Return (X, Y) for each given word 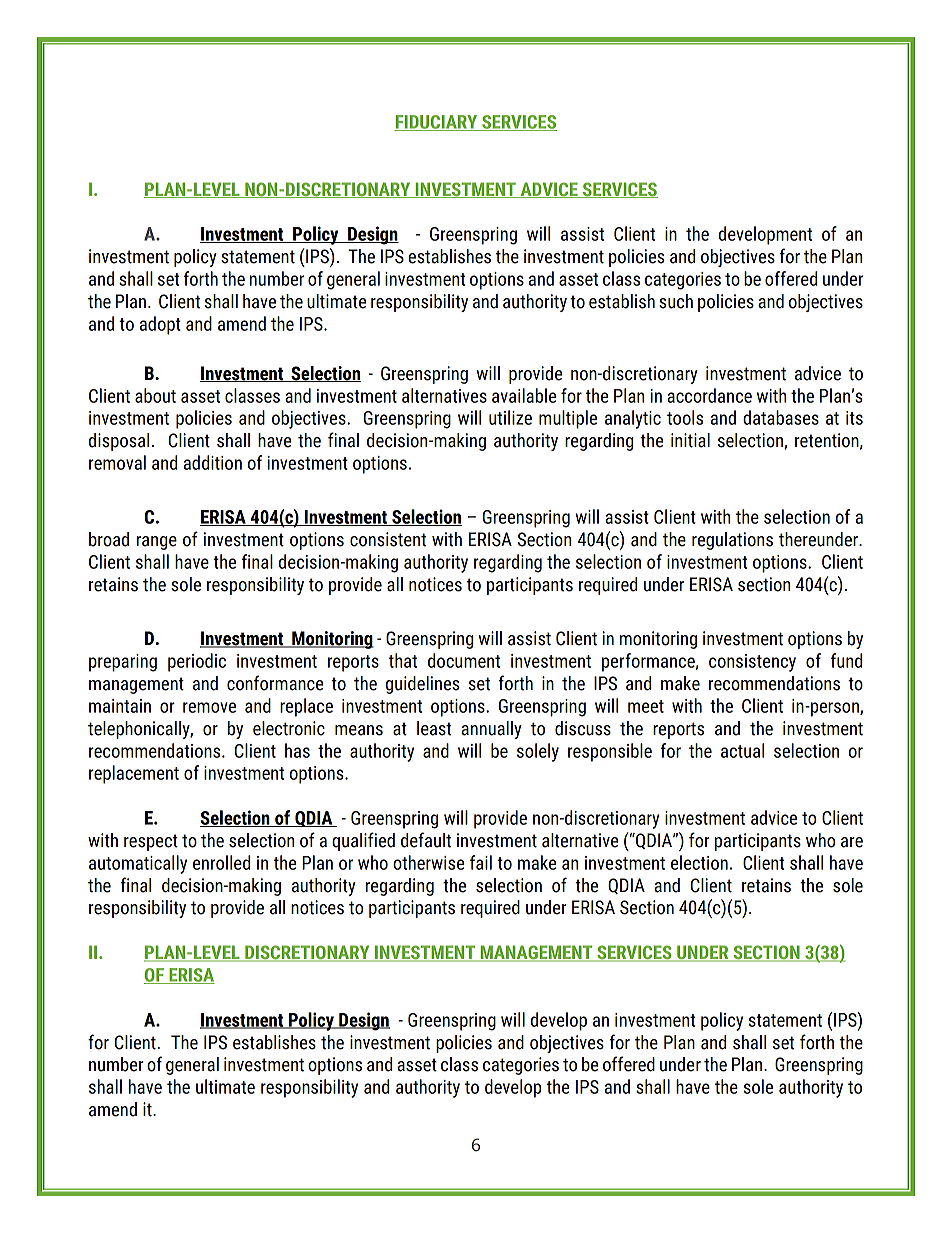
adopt (160, 325)
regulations (732, 541)
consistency (752, 663)
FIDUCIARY (437, 123)
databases (781, 417)
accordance (709, 395)
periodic (197, 662)
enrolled (221, 862)
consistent (388, 539)
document (464, 660)
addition (213, 462)
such (676, 301)
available (524, 395)
